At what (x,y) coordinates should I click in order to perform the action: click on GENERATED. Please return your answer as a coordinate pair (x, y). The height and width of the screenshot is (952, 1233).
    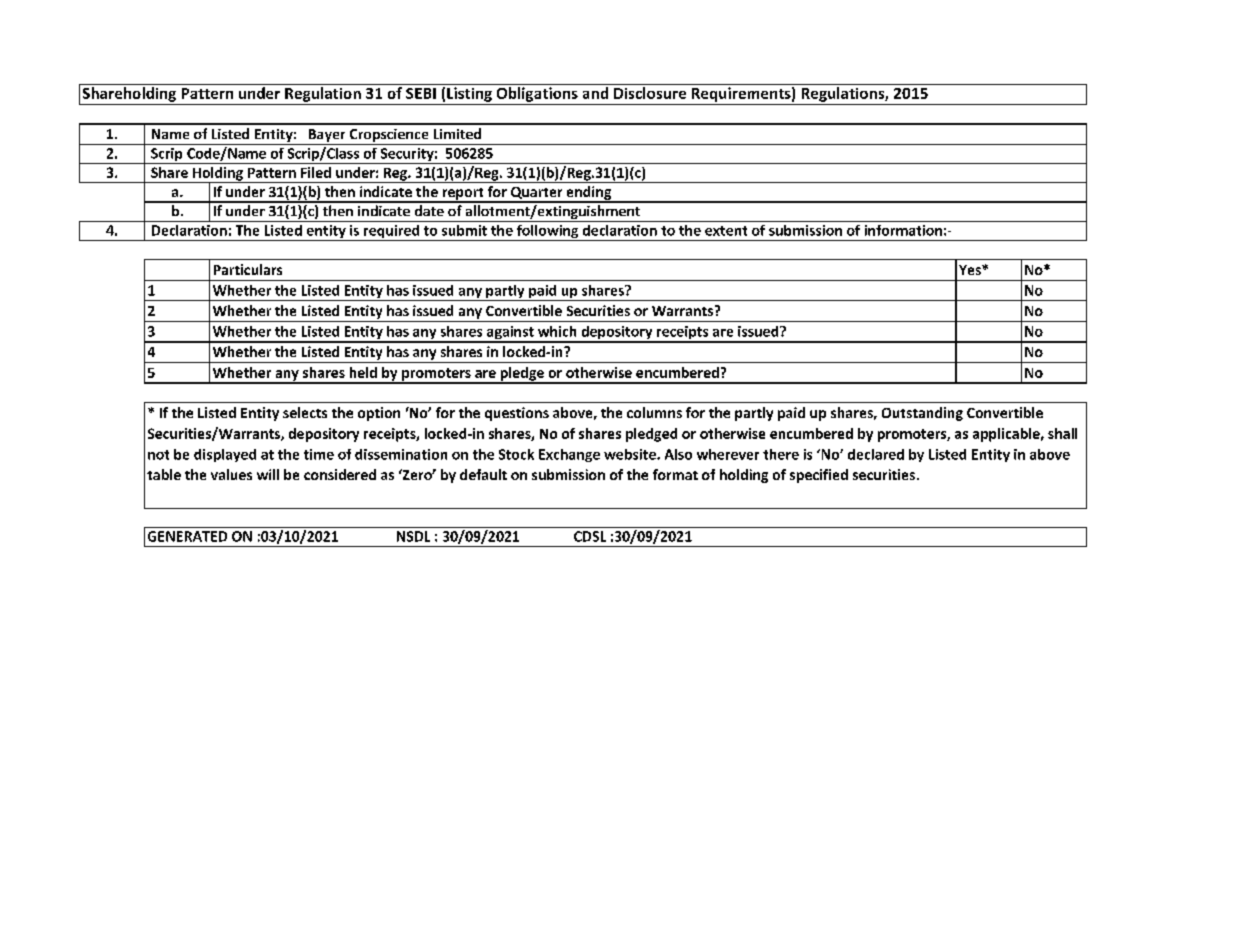
    Looking at the image, I should click on (187, 536).
